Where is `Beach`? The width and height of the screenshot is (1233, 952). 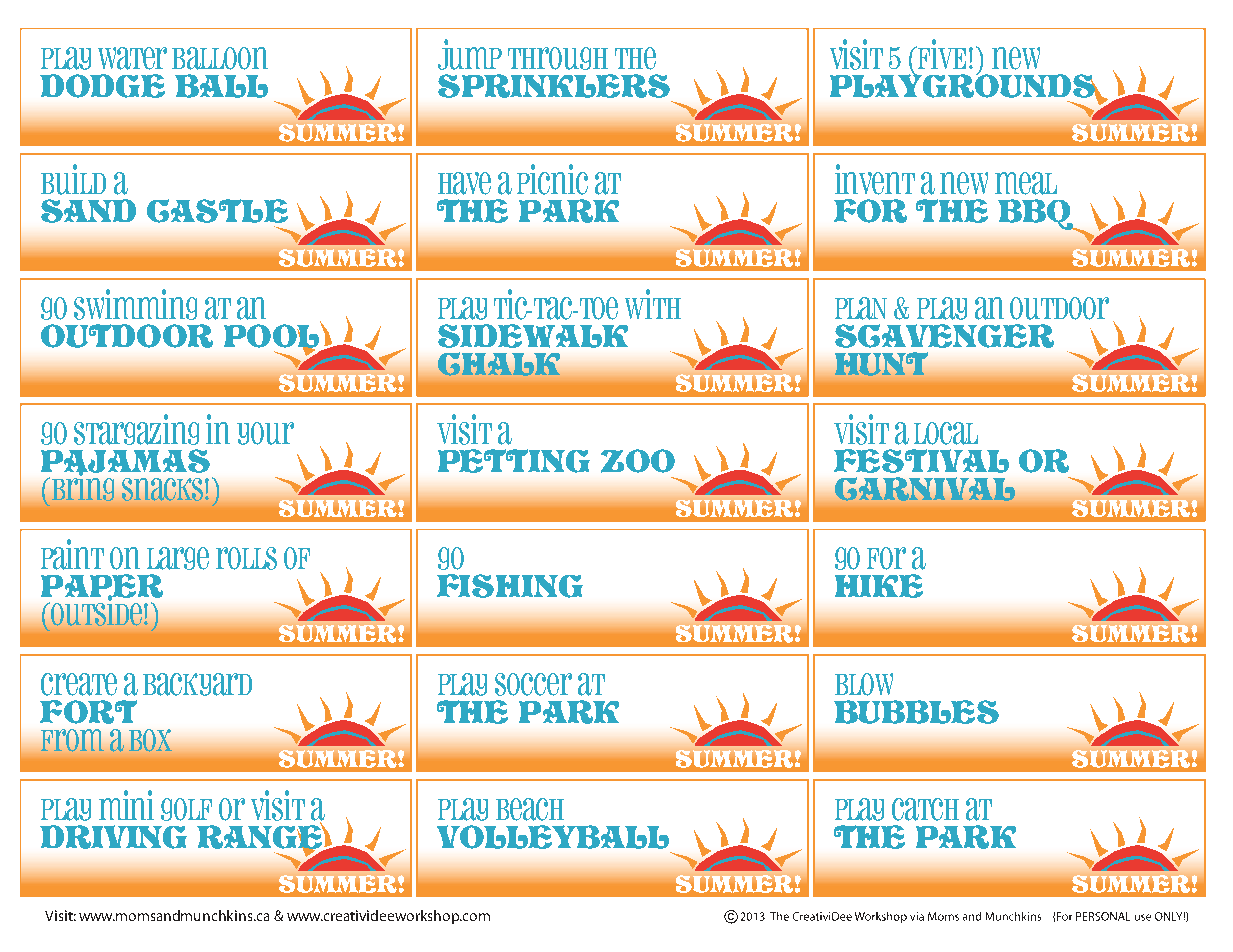
Beach is located at coordinates (530, 809).
